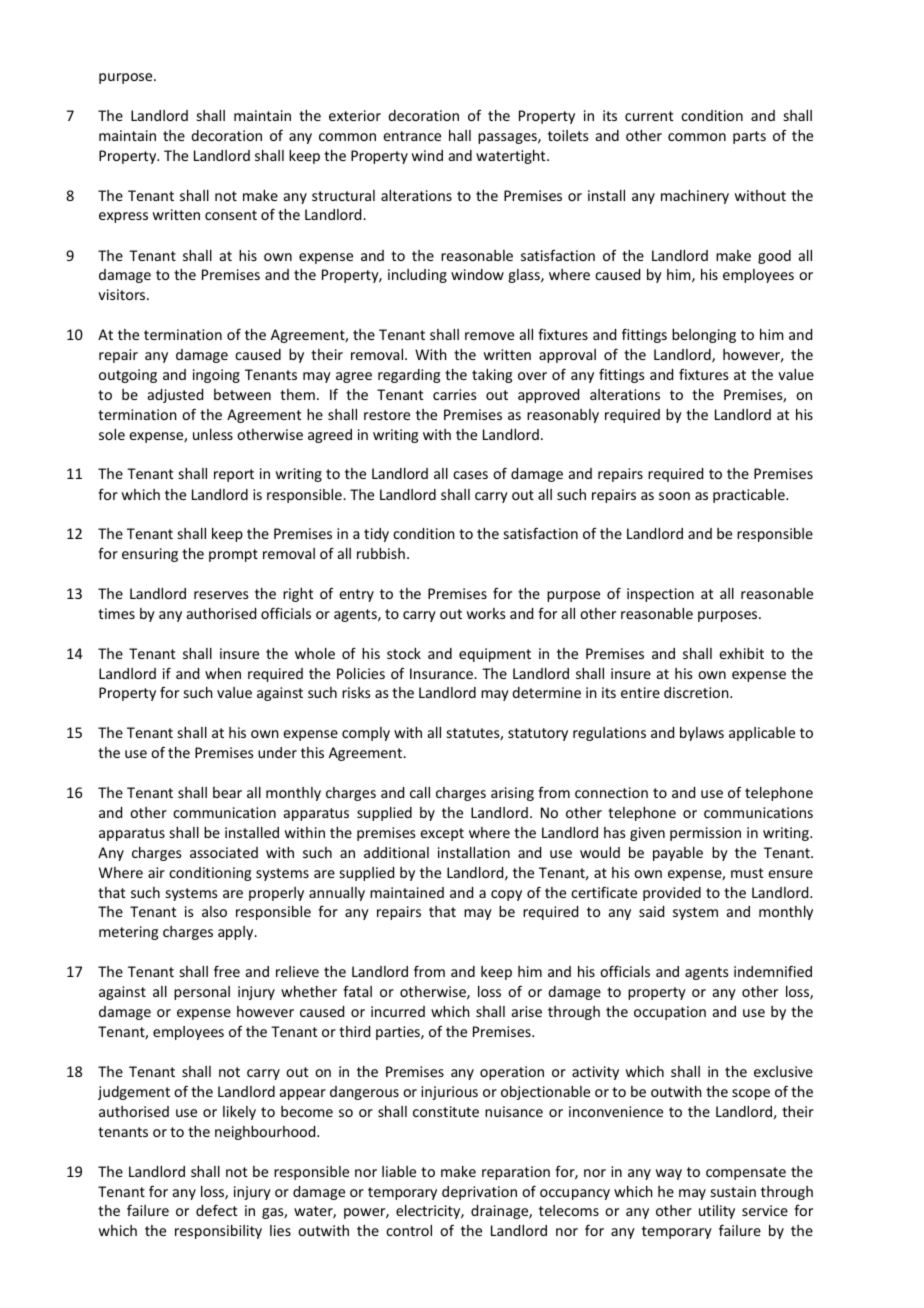 The height and width of the screenshot is (1308, 924). What do you see at coordinates (479, 1193) in the screenshot?
I see `deprivation` at bounding box center [479, 1193].
